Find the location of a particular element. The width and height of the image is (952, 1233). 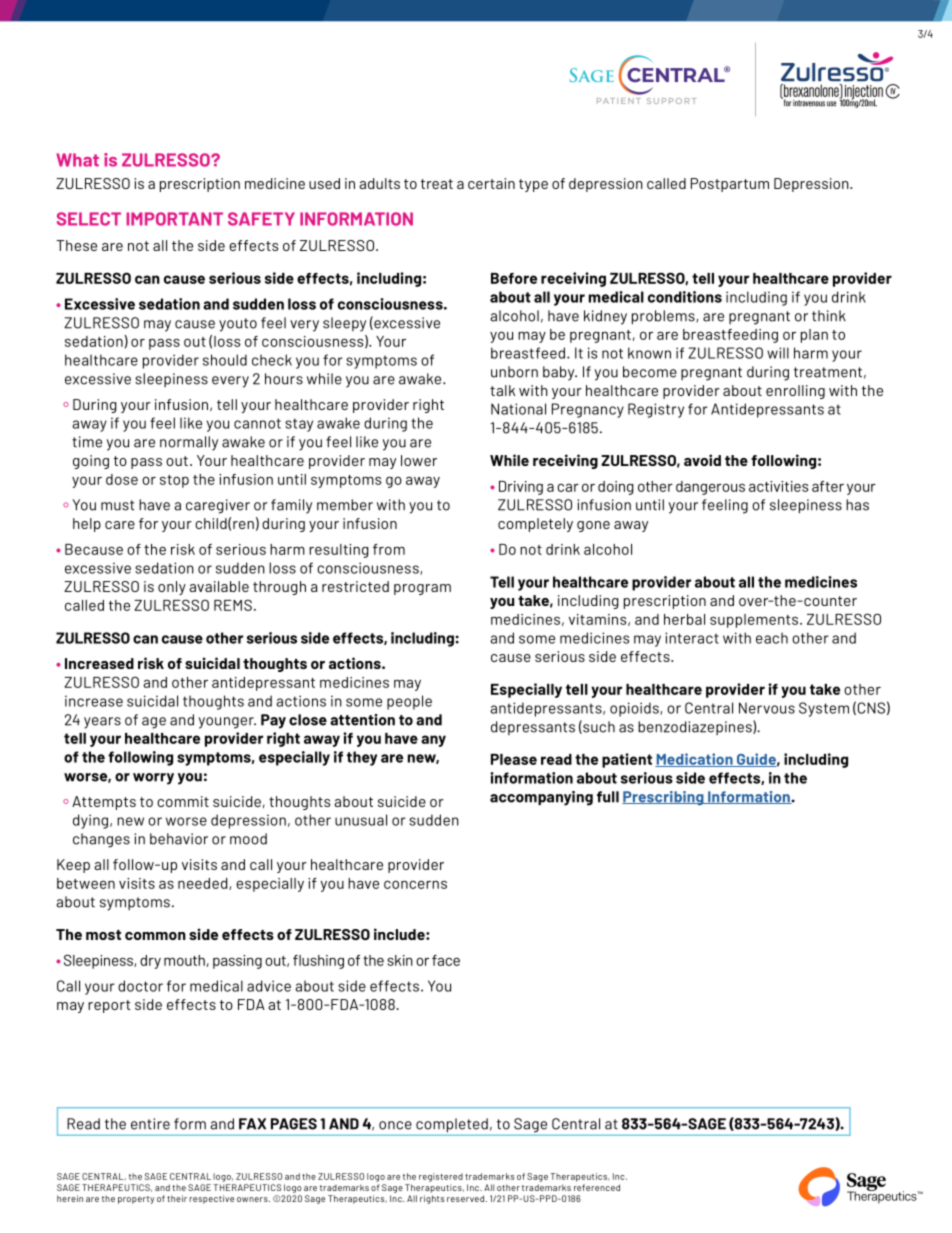

property is located at coordinates (136, 1200).
